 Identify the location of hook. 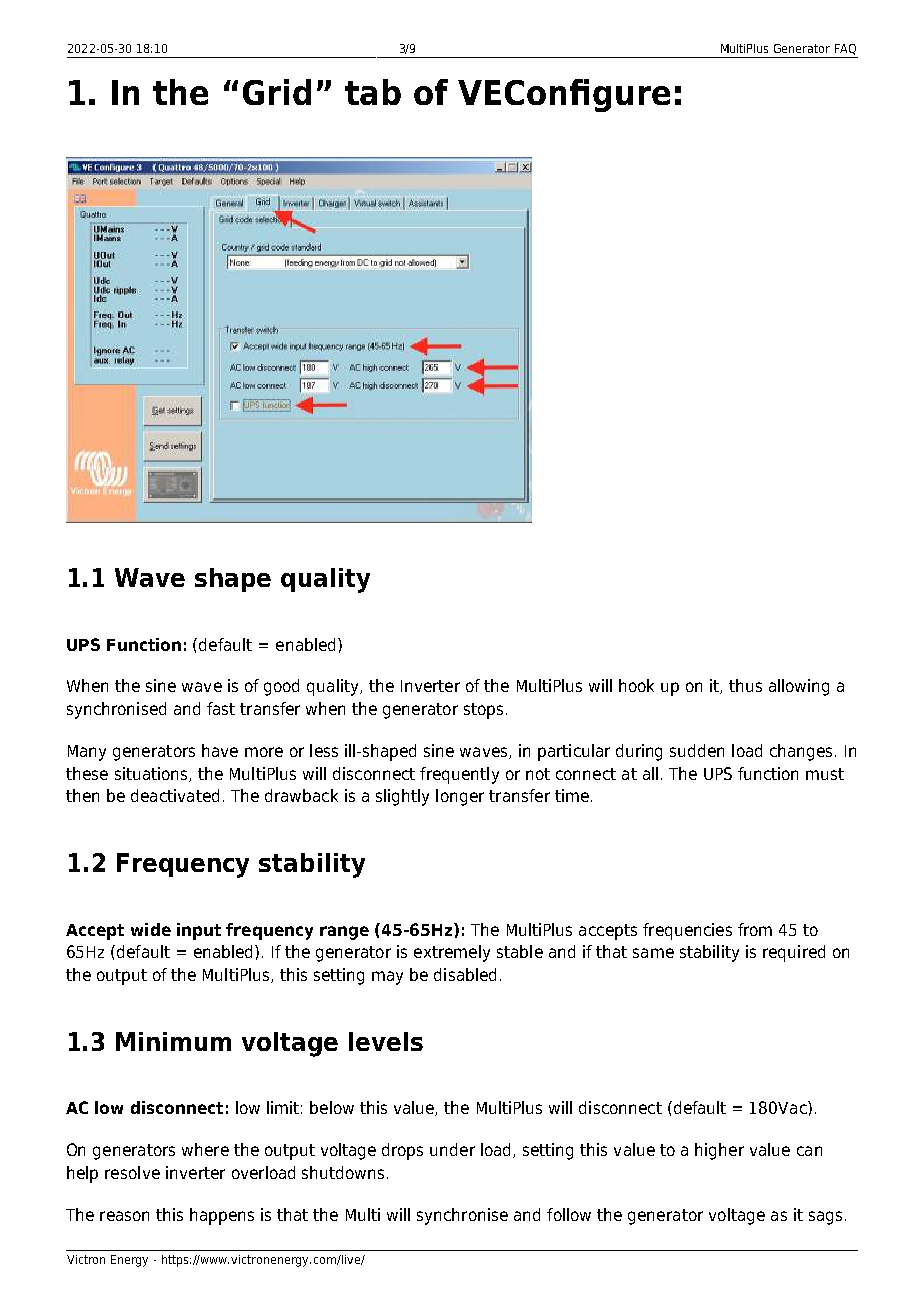
(636, 685).
